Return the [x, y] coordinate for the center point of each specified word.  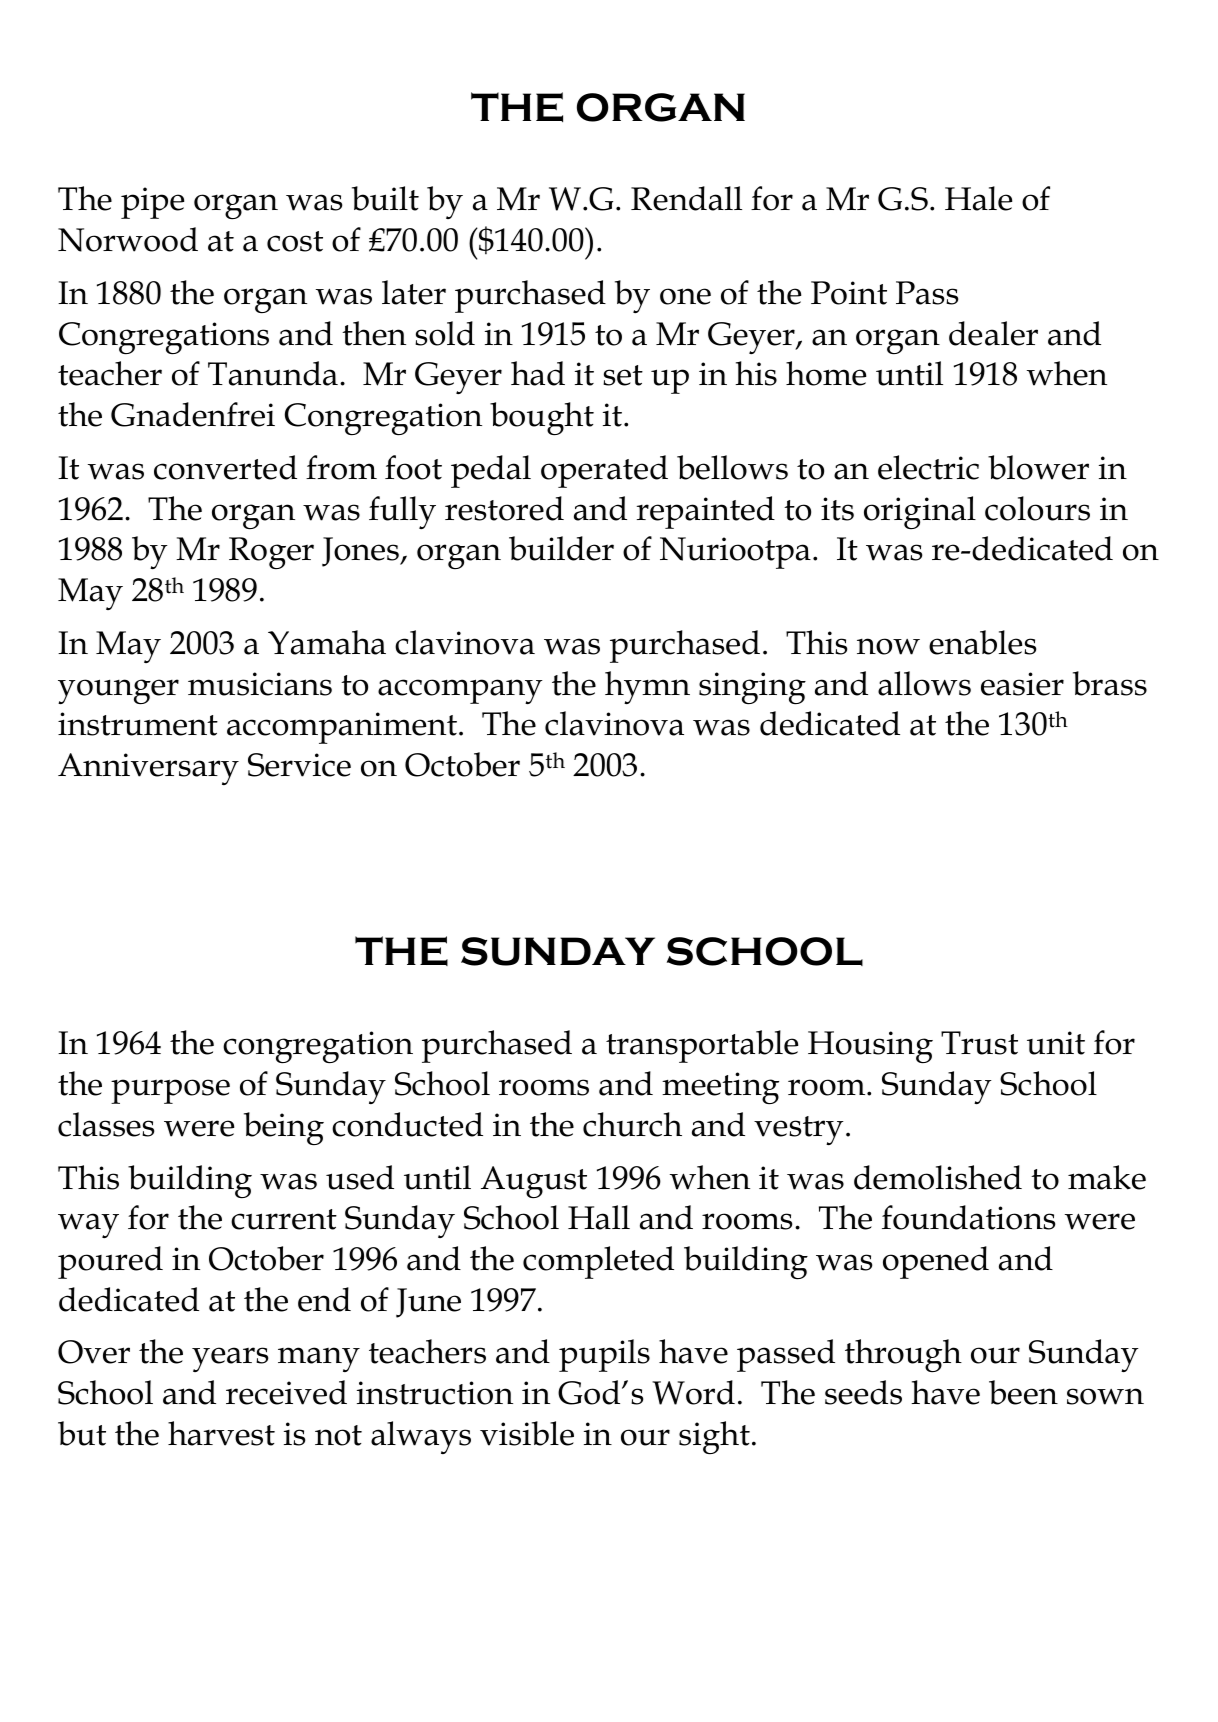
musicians [260, 684]
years [230, 1359]
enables [982, 642]
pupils [604, 1355]
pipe [152, 203]
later [414, 292]
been [1023, 1392]
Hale [978, 198]
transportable [702, 1046]
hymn [647, 687]
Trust [979, 1043]
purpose [170, 1091]
